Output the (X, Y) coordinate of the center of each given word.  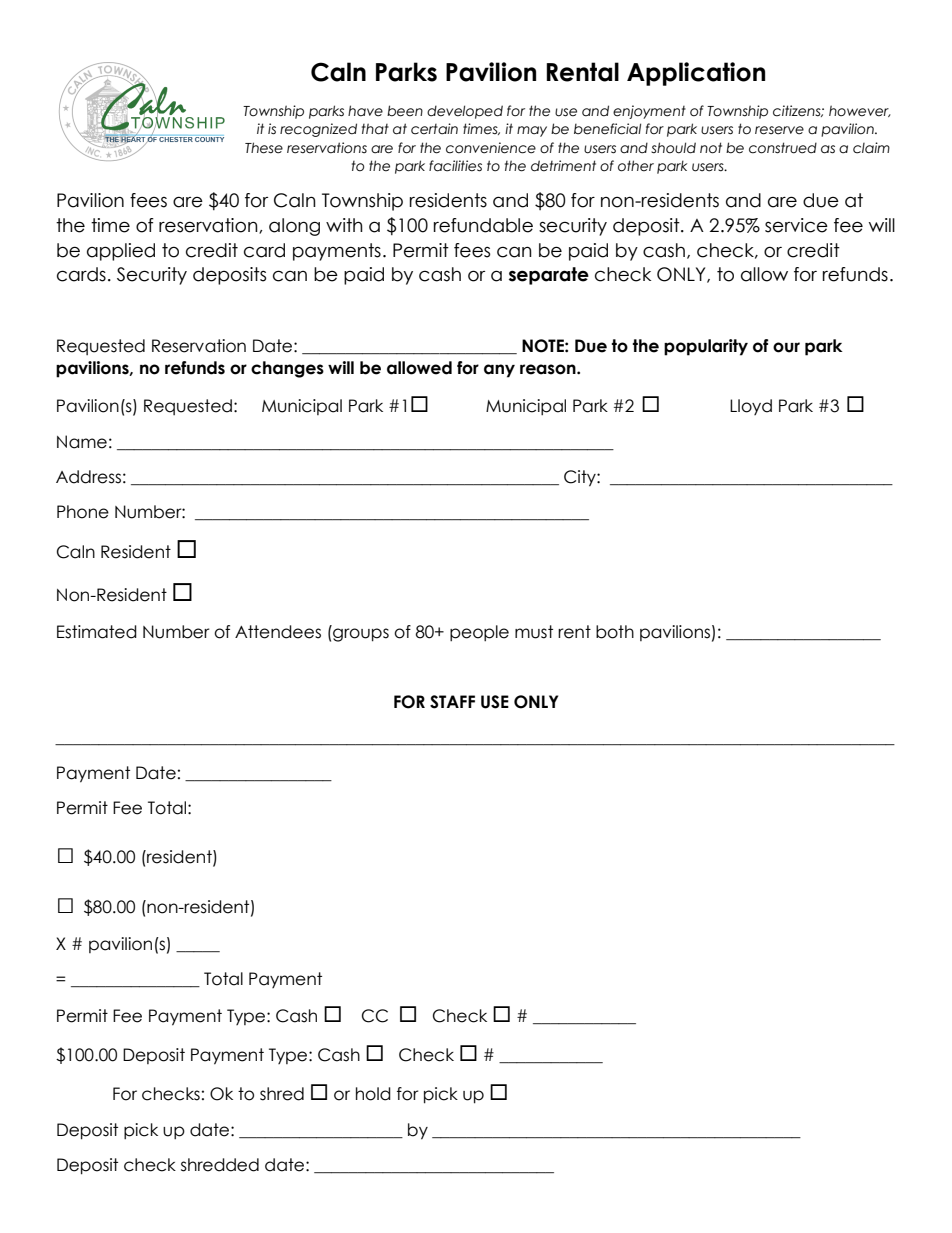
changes (287, 369)
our (786, 347)
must (534, 632)
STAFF (452, 702)
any (499, 371)
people (479, 633)
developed (465, 112)
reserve (779, 130)
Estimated (97, 632)
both (615, 632)
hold (373, 1094)
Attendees (278, 632)
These (264, 148)
